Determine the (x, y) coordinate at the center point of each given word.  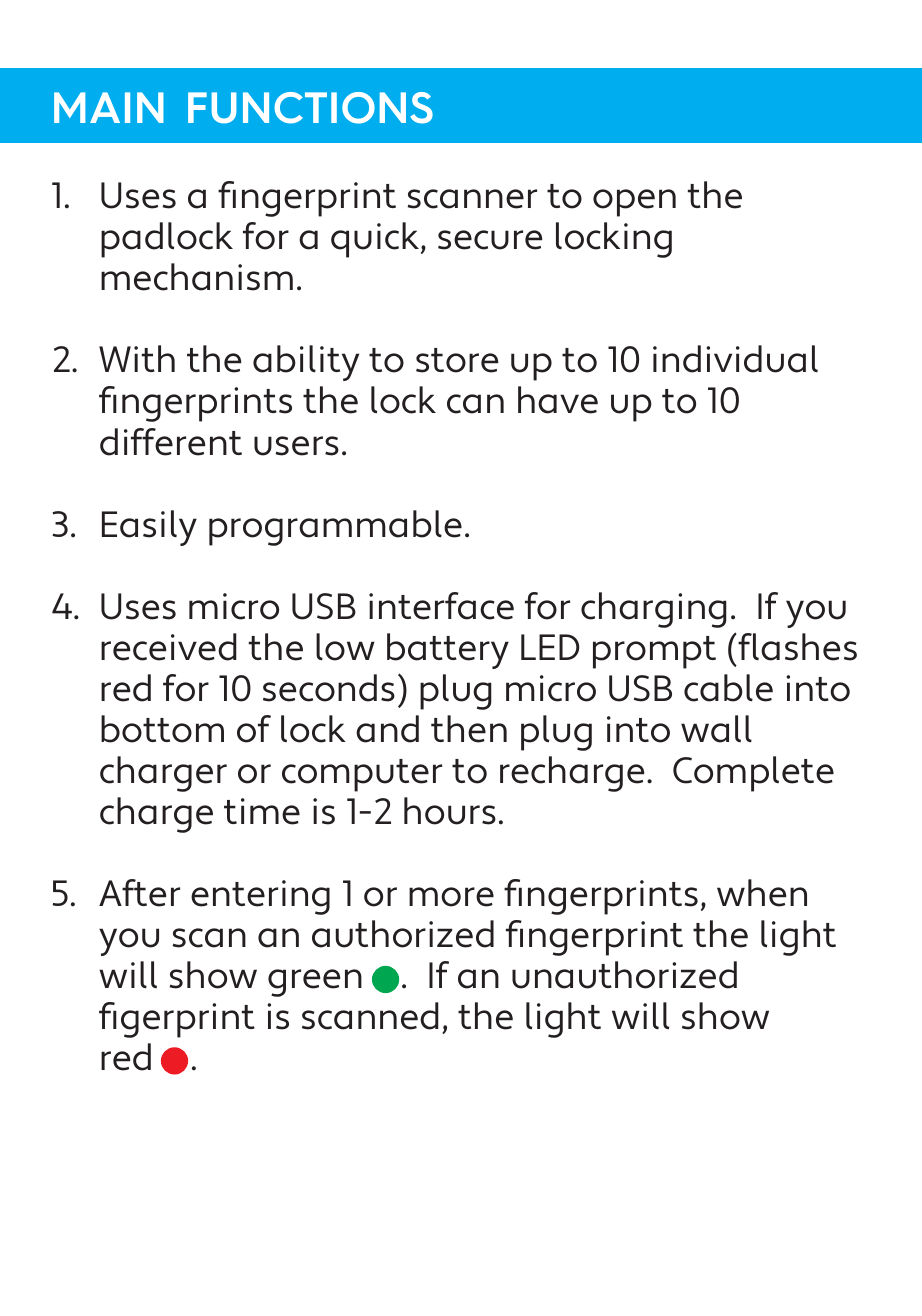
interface (441, 606)
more (451, 897)
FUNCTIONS (310, 108)
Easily (149, 528)
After (139, 893)
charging (654, 610)
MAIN (109, 107)
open (634, 203)
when (762, 893)
